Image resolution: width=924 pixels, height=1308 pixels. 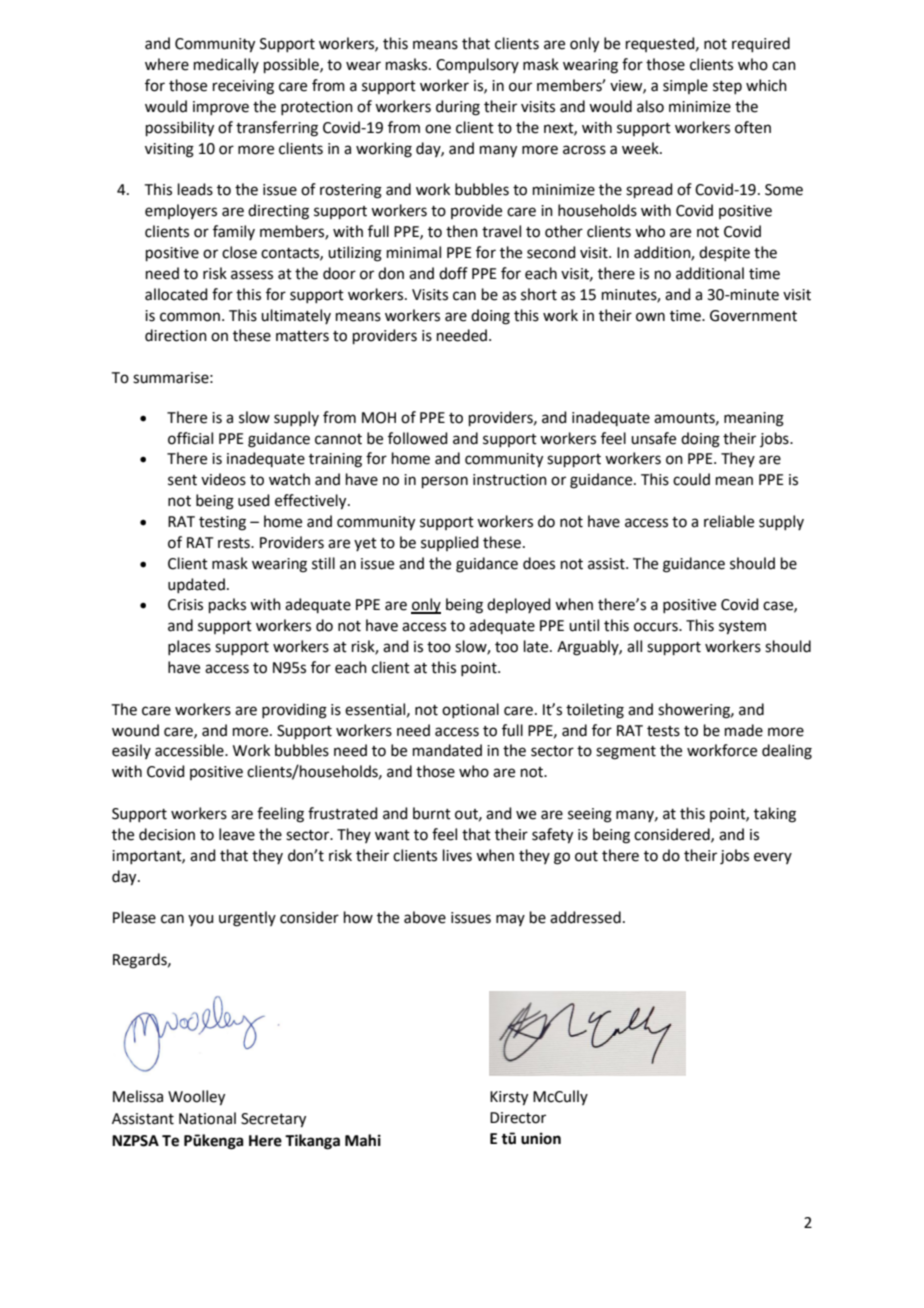 What do you see at coordinates (509, 1098) in the screenshot?
I see `Kirsty` at bounding box center [509, 1098].
